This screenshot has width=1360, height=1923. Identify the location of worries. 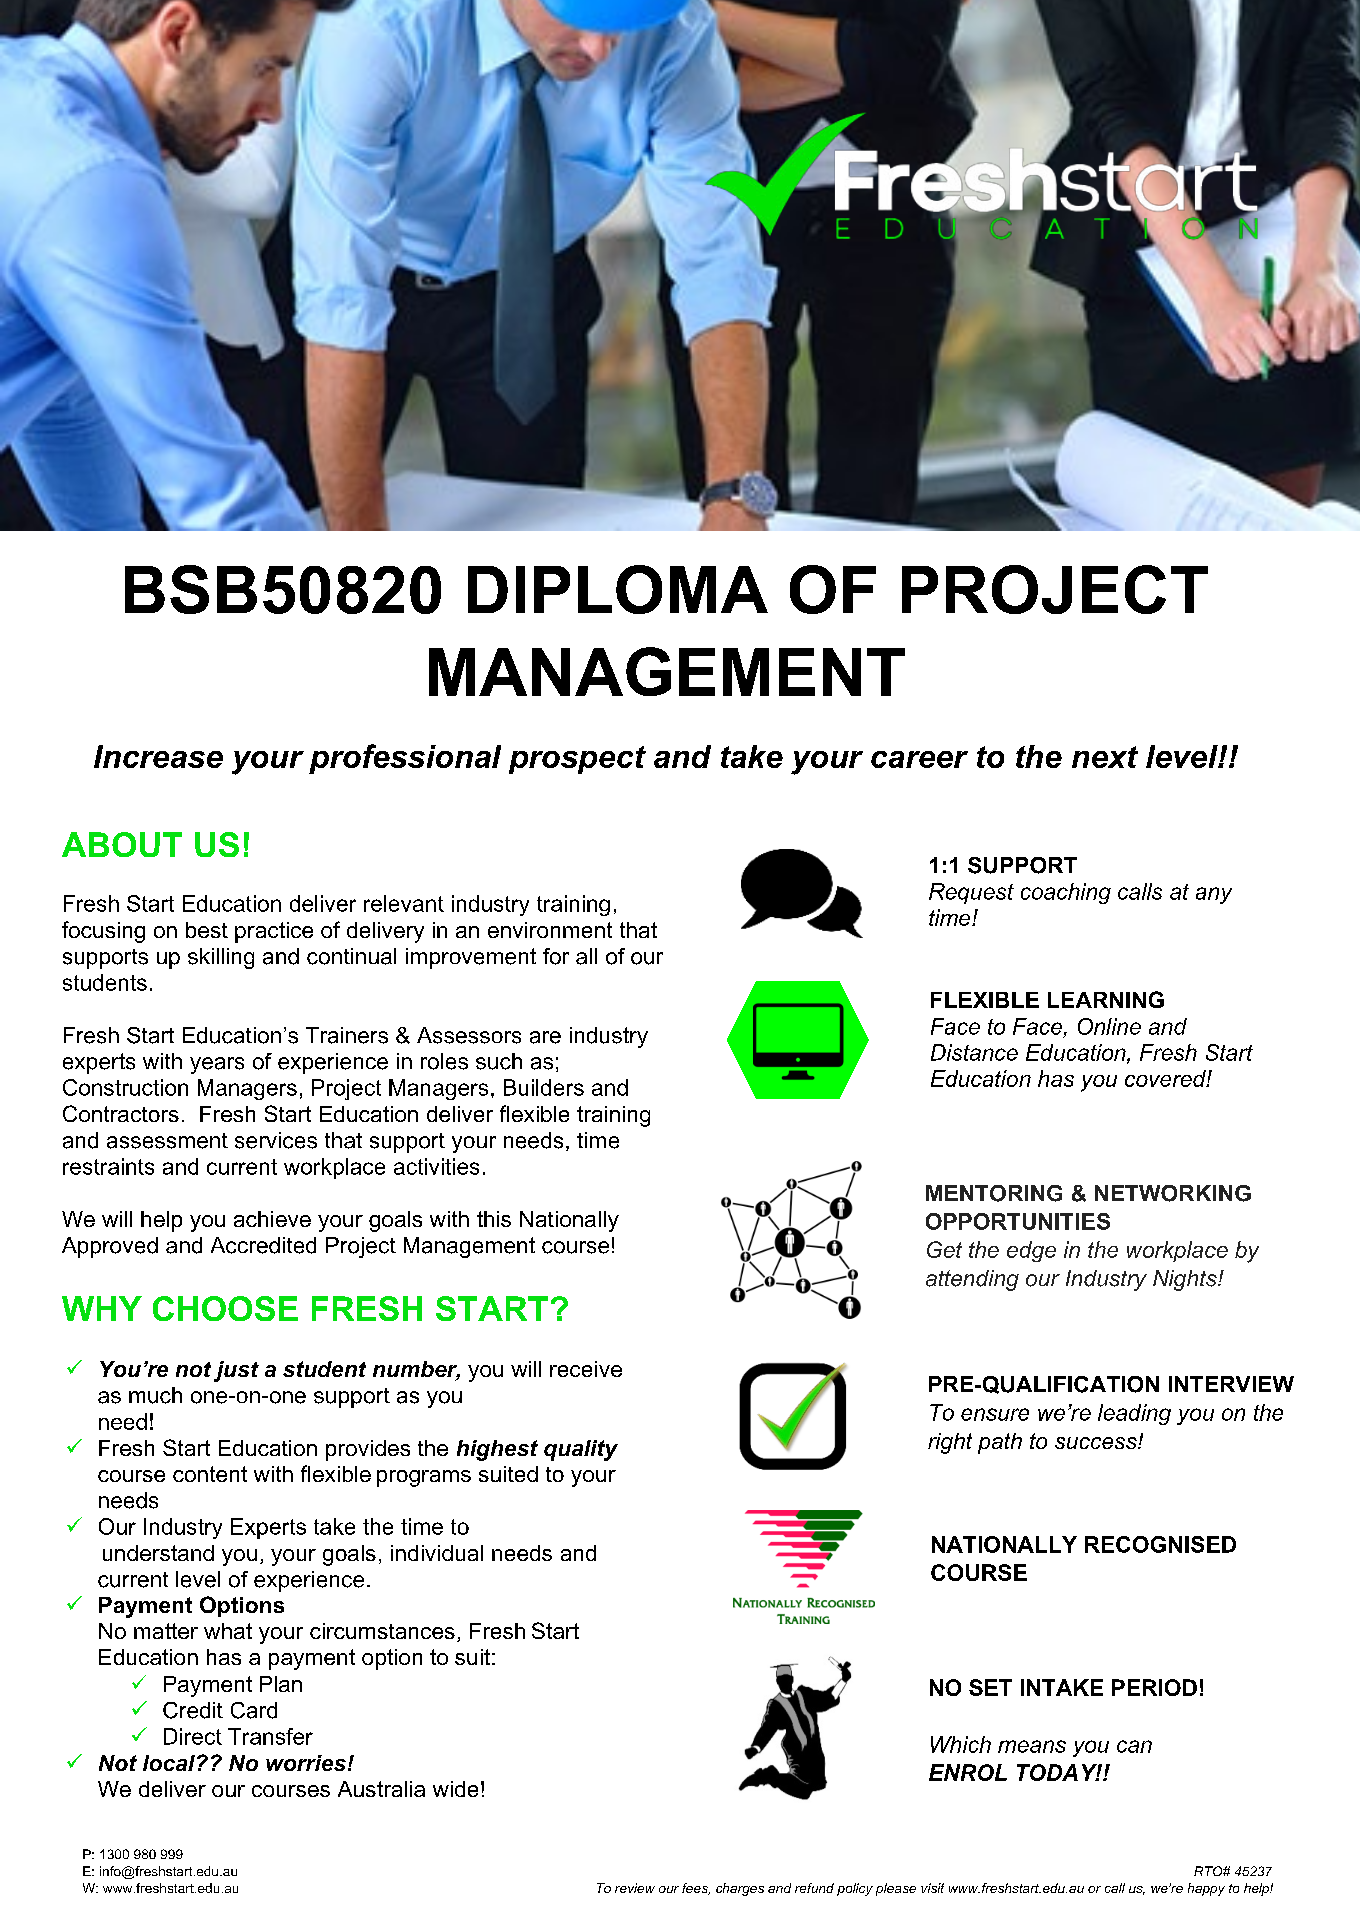
(306, 1763).
